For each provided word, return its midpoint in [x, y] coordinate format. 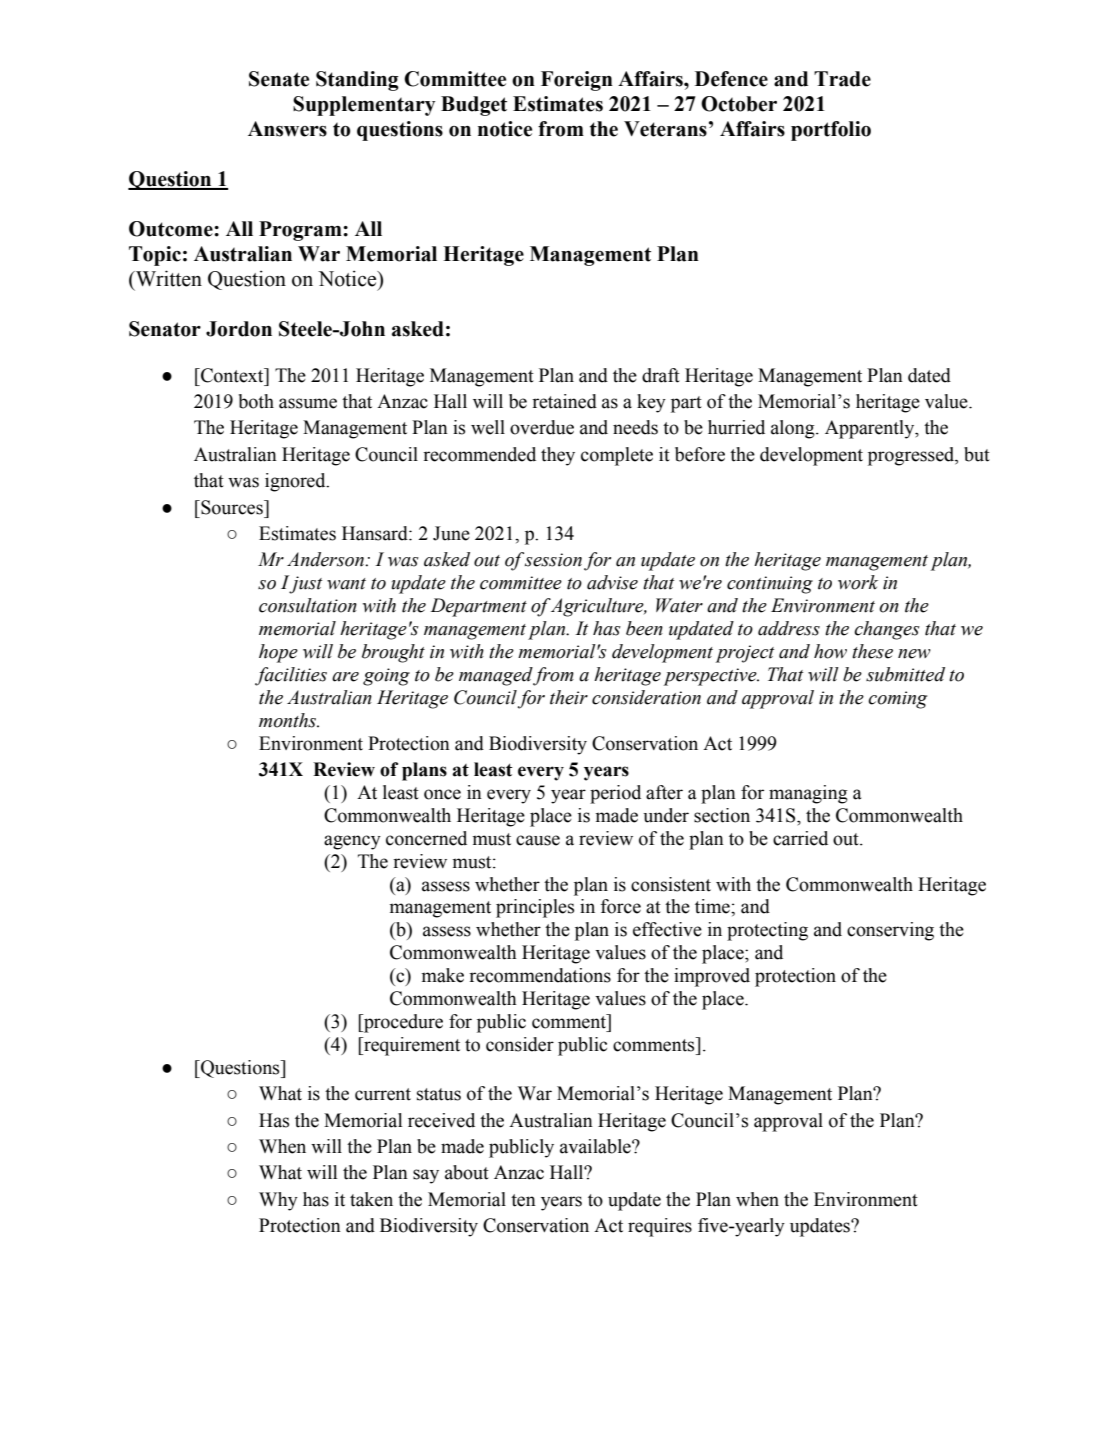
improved [712, 977]
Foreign [577, 81]
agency [352, 842]
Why [278, 1201]
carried [800, 838]
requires [660, 1227]
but [977, 454]
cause [538, 840]
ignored [296, 482]
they [558, 456]
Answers [287, 129]
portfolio [831, 131]
